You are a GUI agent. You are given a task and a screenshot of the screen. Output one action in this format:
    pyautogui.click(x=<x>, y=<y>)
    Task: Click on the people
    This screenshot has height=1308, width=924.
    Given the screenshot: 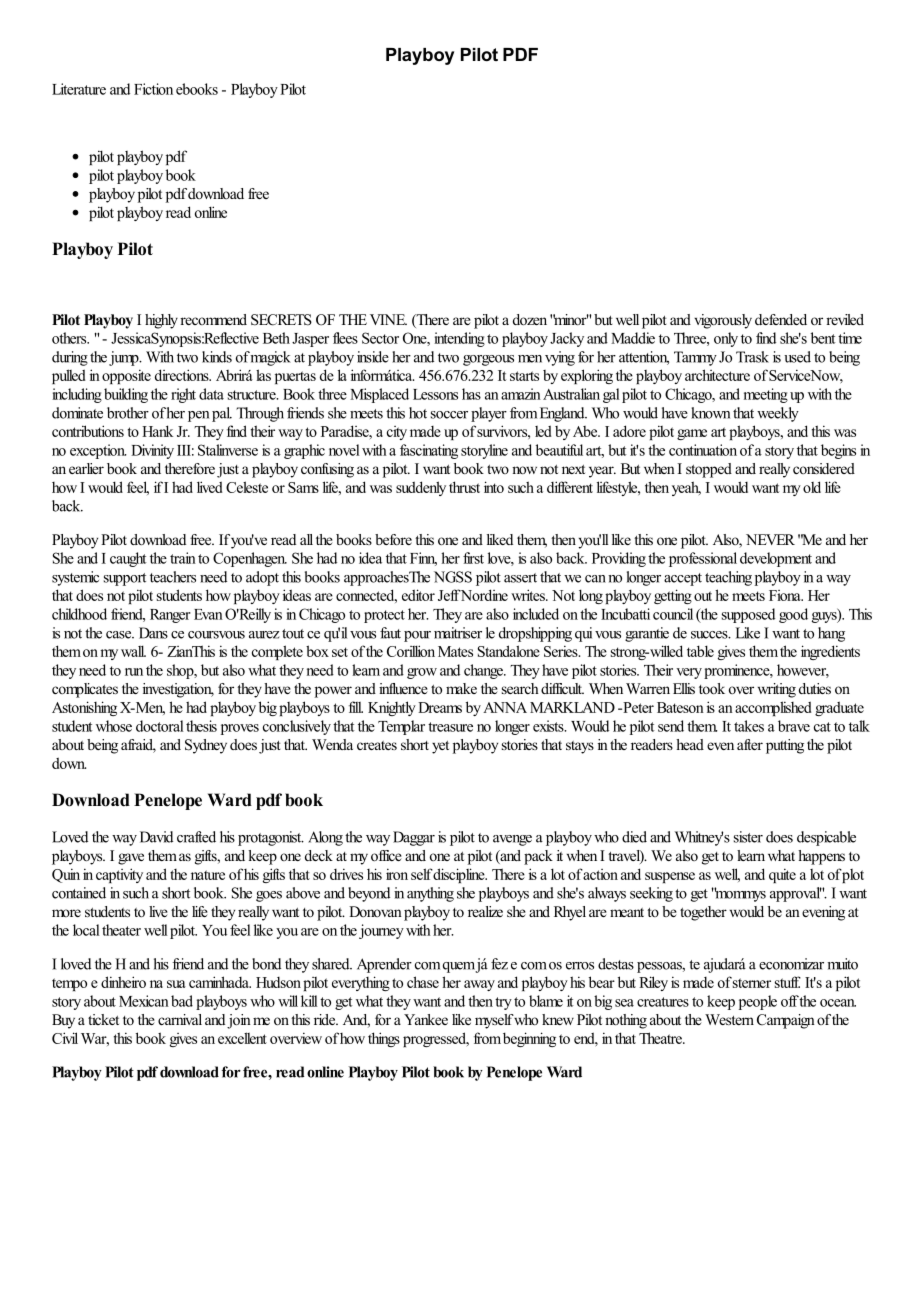 What is the action you would take?
    pyautogui.click(x=758, y=1002)
